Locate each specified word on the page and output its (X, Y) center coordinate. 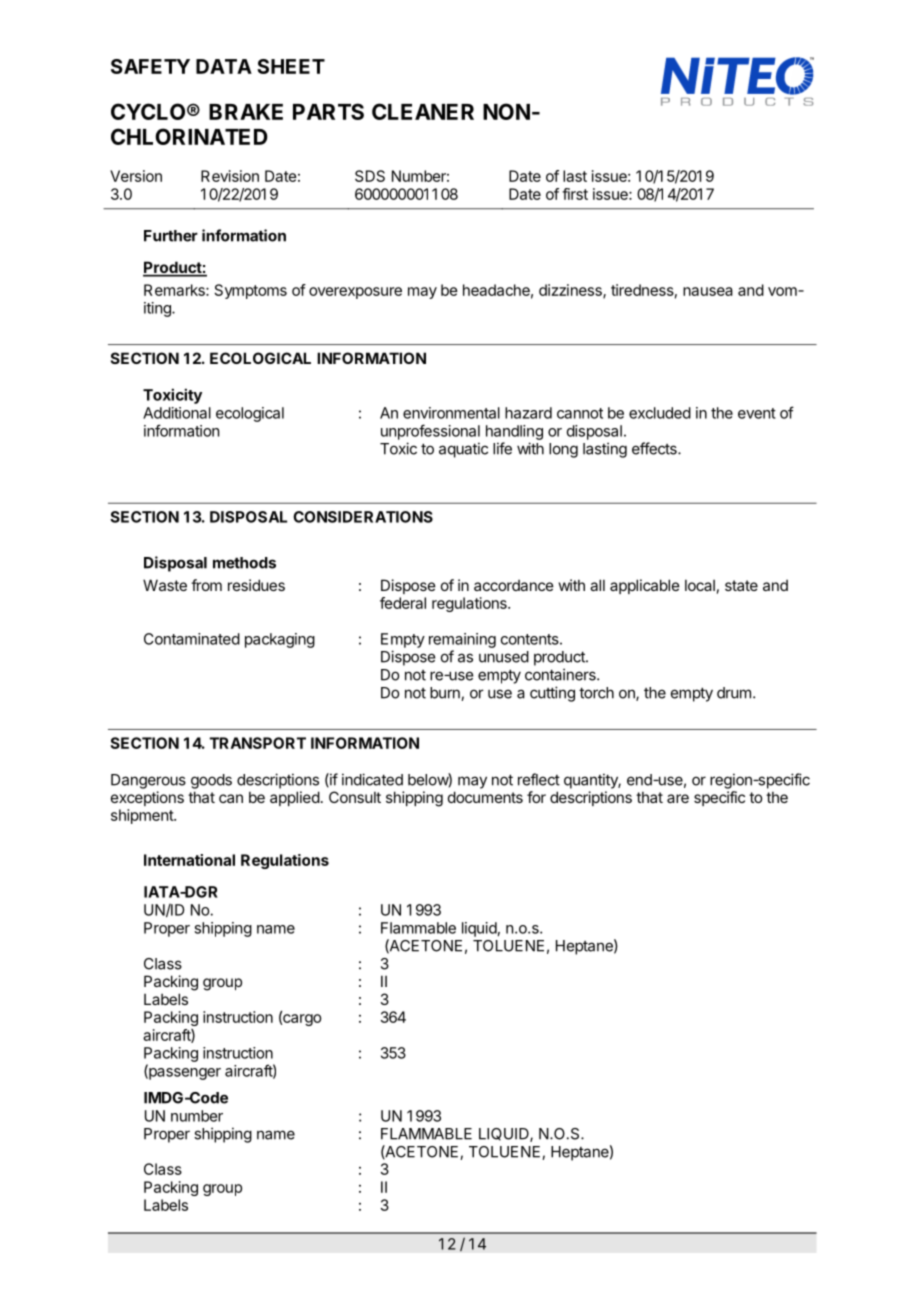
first (575, 194)
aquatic (463, 450)
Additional (177, 413)
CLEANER (423, 111)
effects (655, 448)
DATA (224, 66)
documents (485, 797)
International (189, 860)
